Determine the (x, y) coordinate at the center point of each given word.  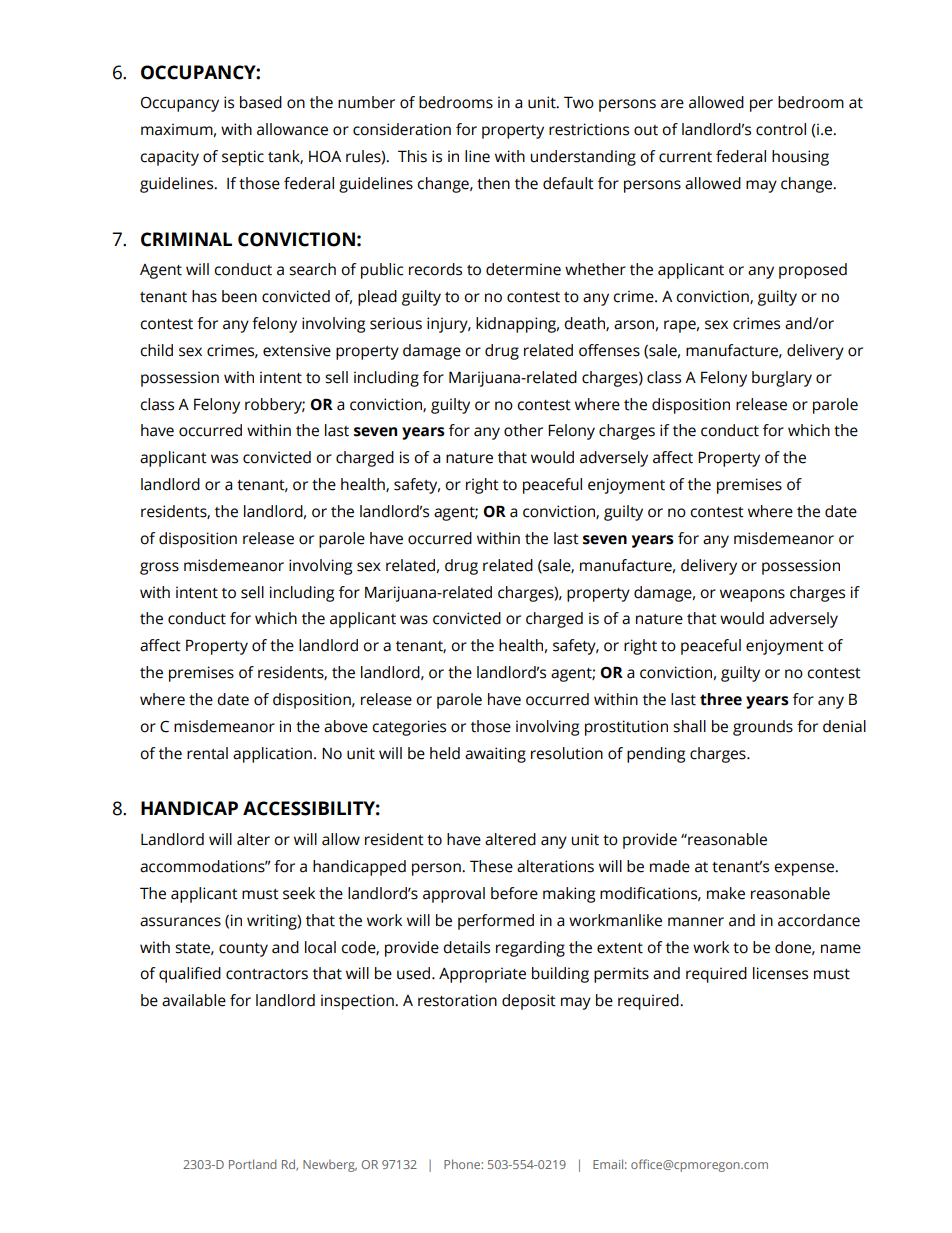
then (493, 183)
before (514, 893)
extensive (297, 350)
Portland (252, 1164)
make (726, 893)
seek (299, 893)
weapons (752, 595)
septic (243, 158)
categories (409, 728)
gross (159, 568)
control (781, 129)
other (523, 430)
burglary (782, 379)
